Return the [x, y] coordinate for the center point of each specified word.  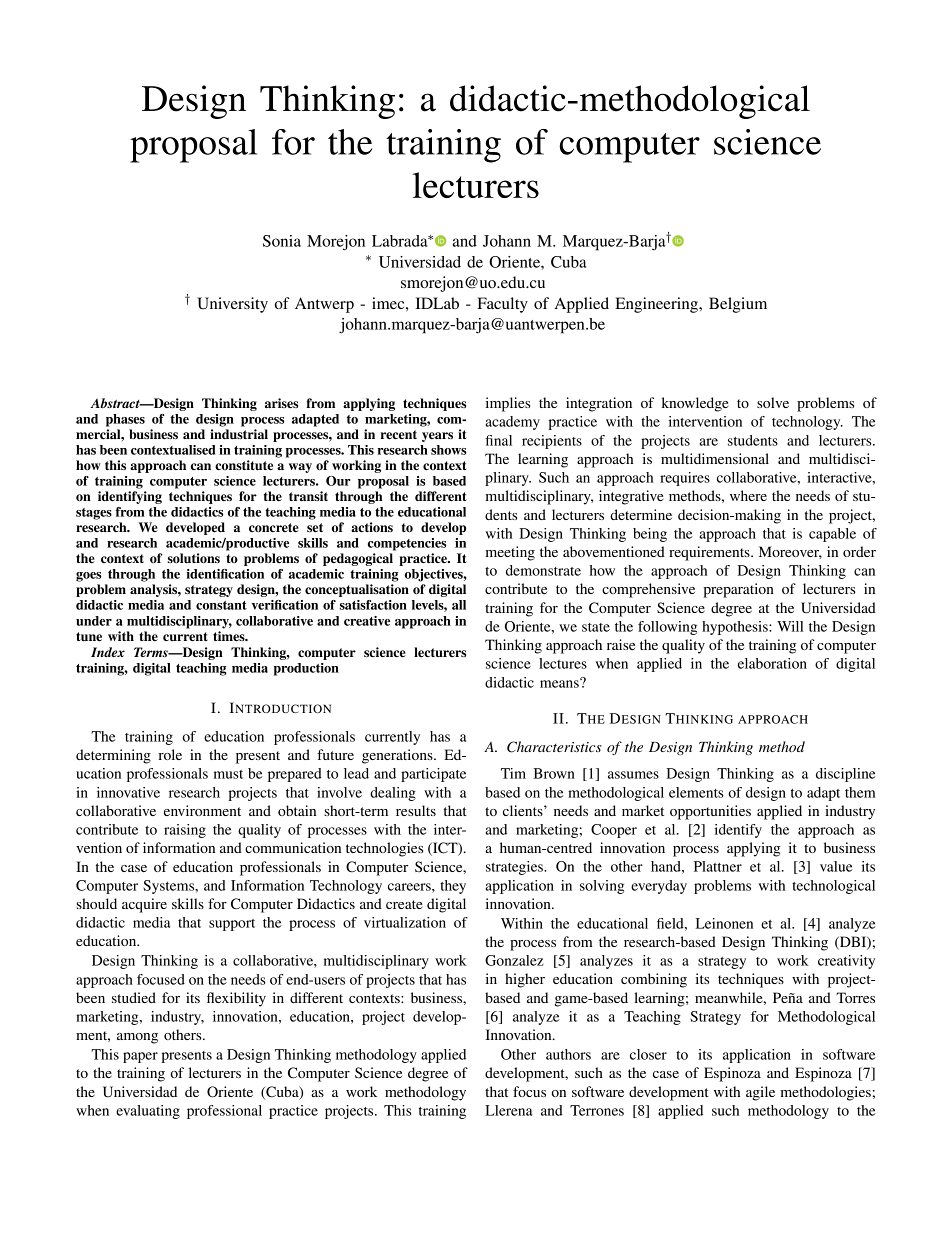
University [232, 305]
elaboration [772, 663]
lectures [563, 663]
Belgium [738, 305]
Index [108, 652]
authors [568, 1054]
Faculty [502, 305]
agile [760, 1093]
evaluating [148, 1112]
